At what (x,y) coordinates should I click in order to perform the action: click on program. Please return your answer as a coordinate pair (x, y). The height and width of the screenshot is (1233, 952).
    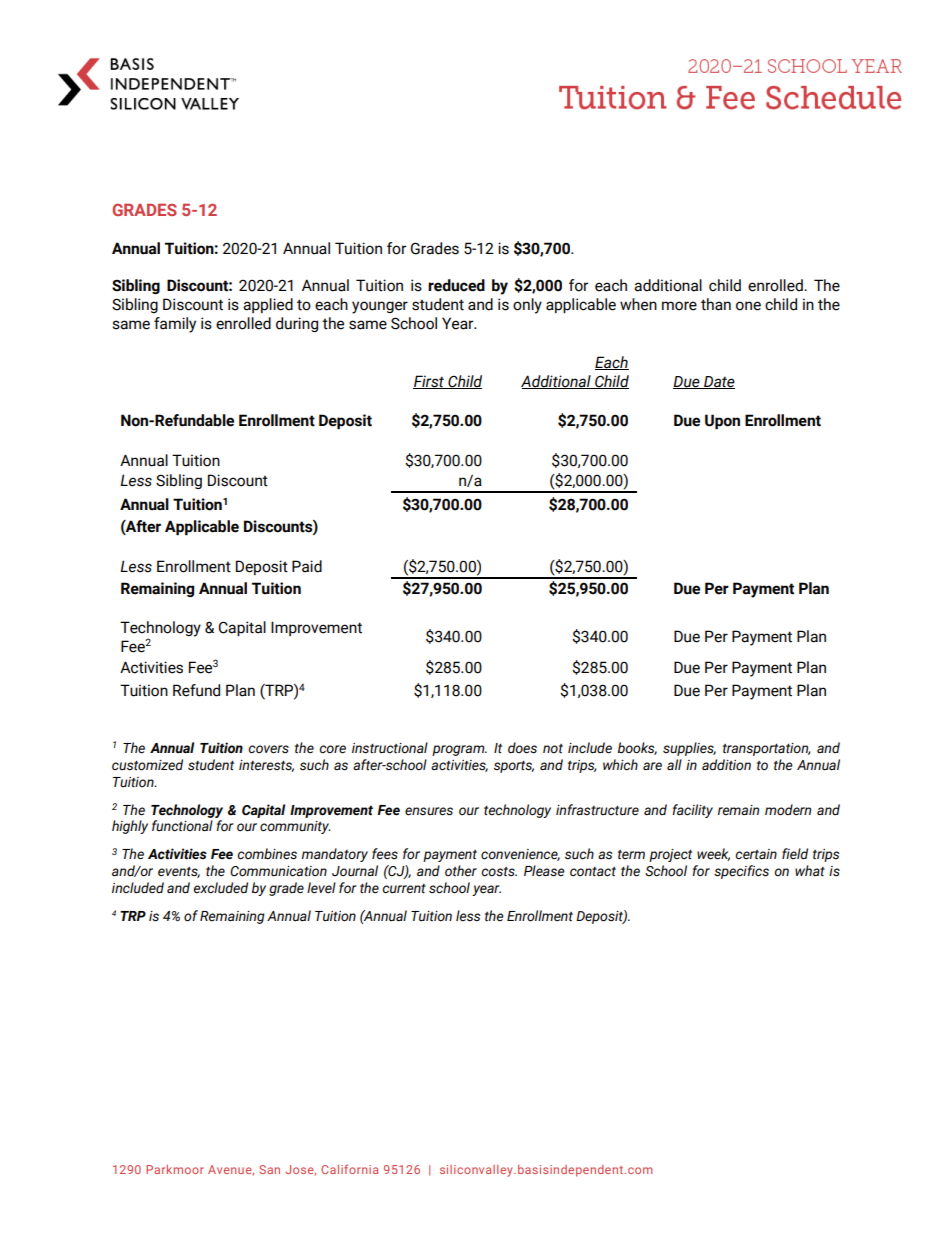
    Looking at the image, I should click on (459, 750).
